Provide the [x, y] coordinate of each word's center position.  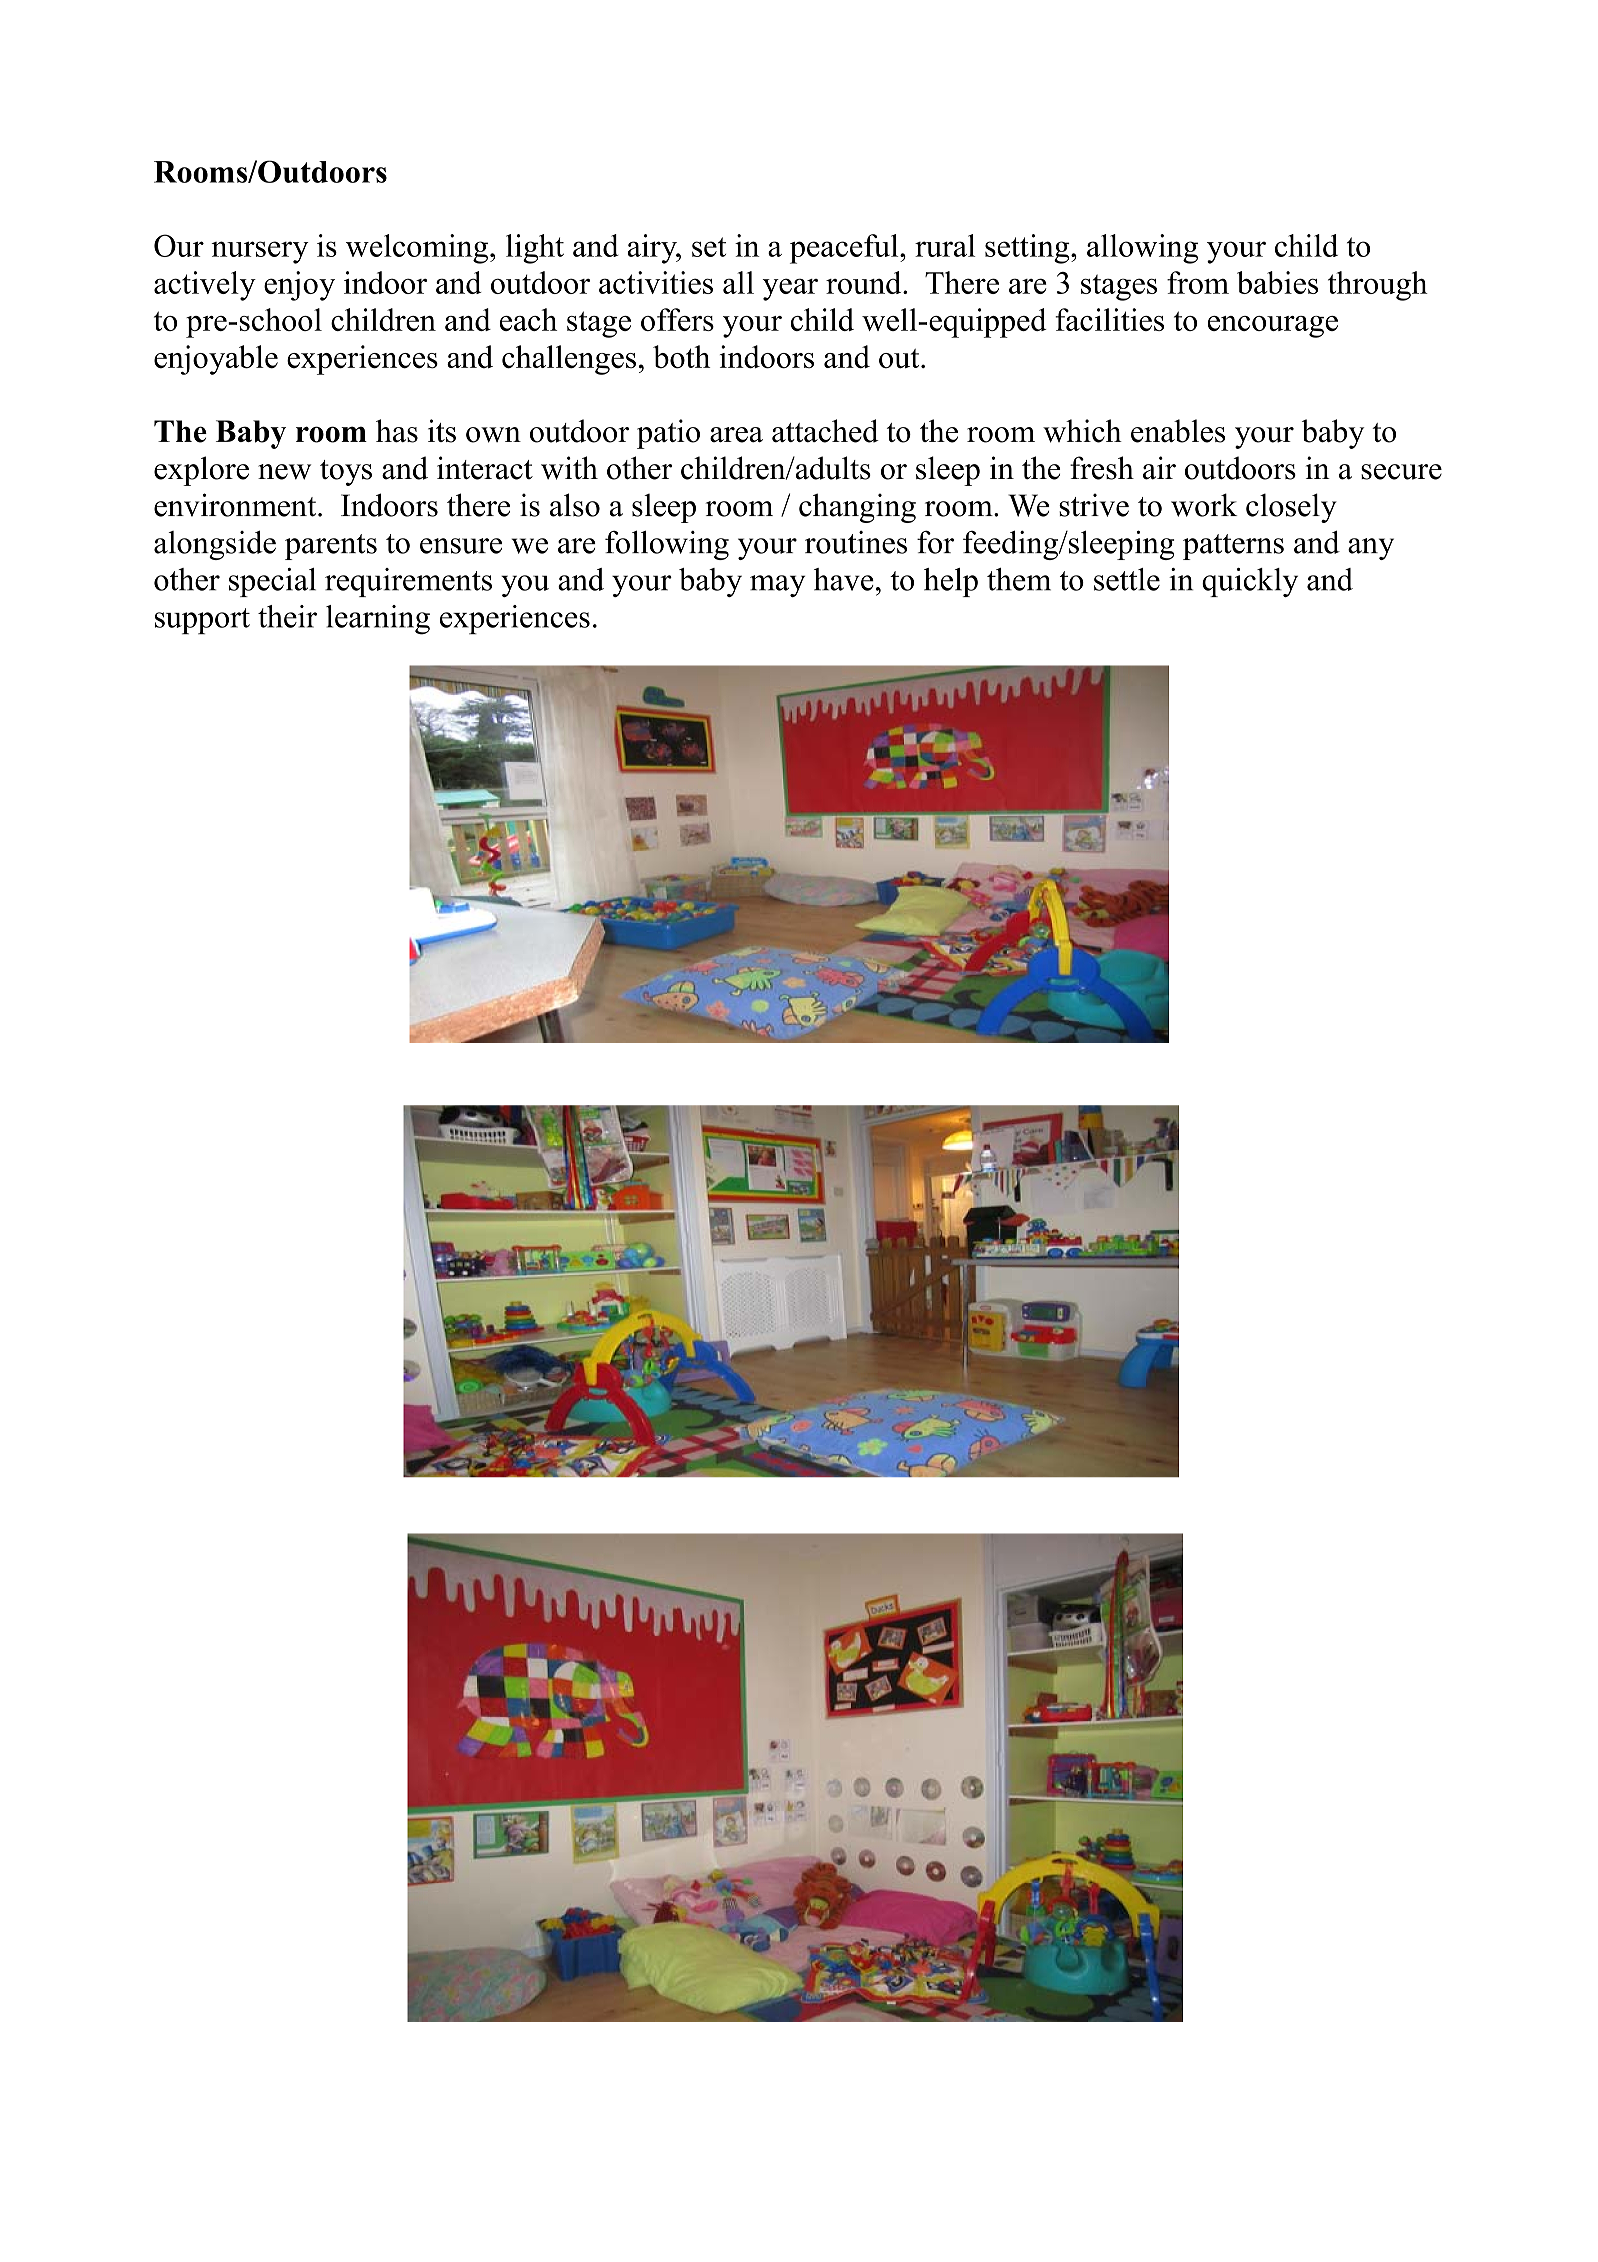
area [736, 435]
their [287, 616]
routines [856, 542]
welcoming [418, 249]
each [528, 319]
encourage [1273, 327]
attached [825, 431]
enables [1178, 431]
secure [1401, 472]
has [397, 431]
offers [677, 319]
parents [331, 547]
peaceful [845, 249]
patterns [1233, 547]
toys [346, 473]
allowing [1142, 249]
